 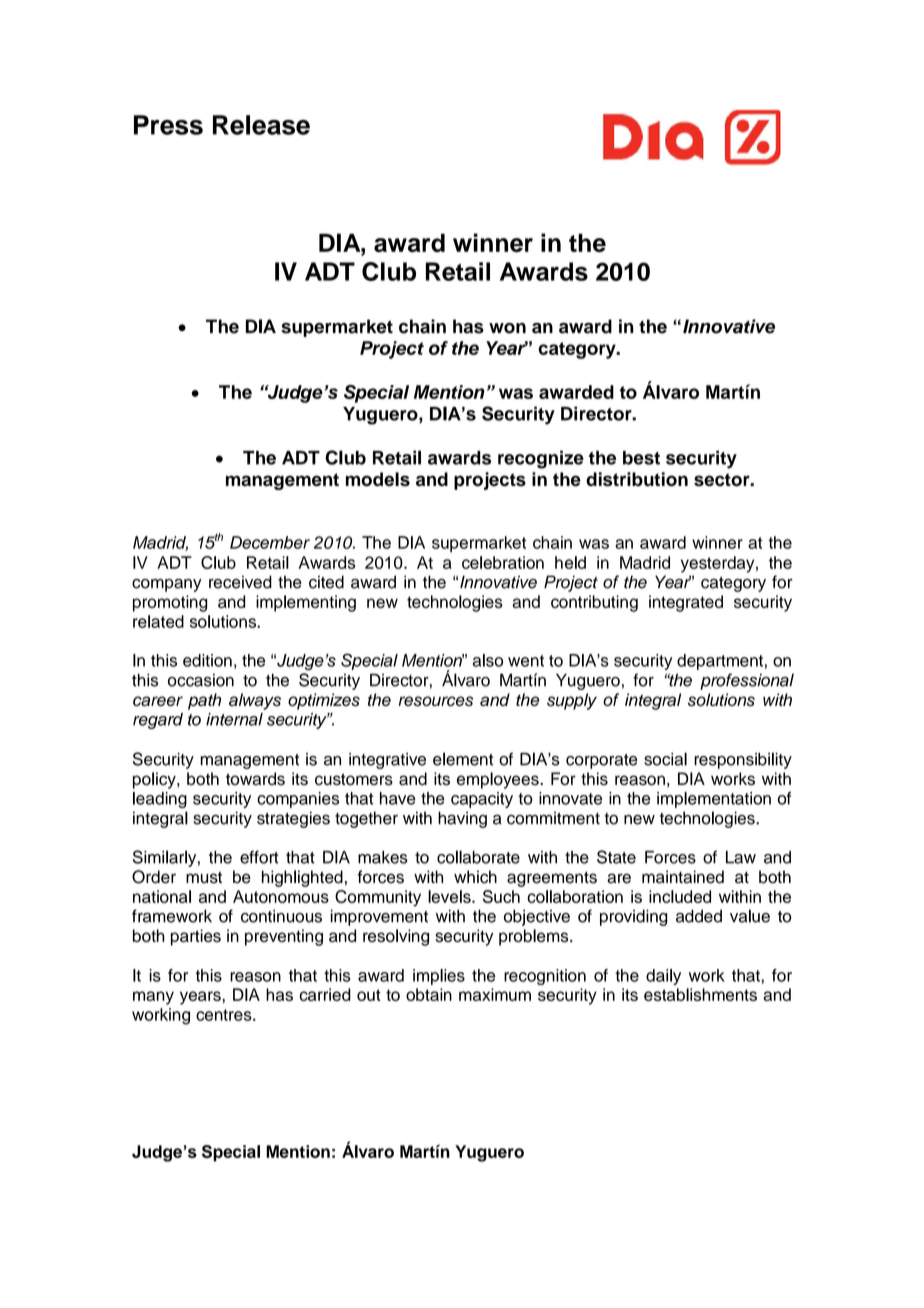 What do you see at coordinates (507, 328) in the screenshot?
I see `won` at bounding box center [507, 328].
